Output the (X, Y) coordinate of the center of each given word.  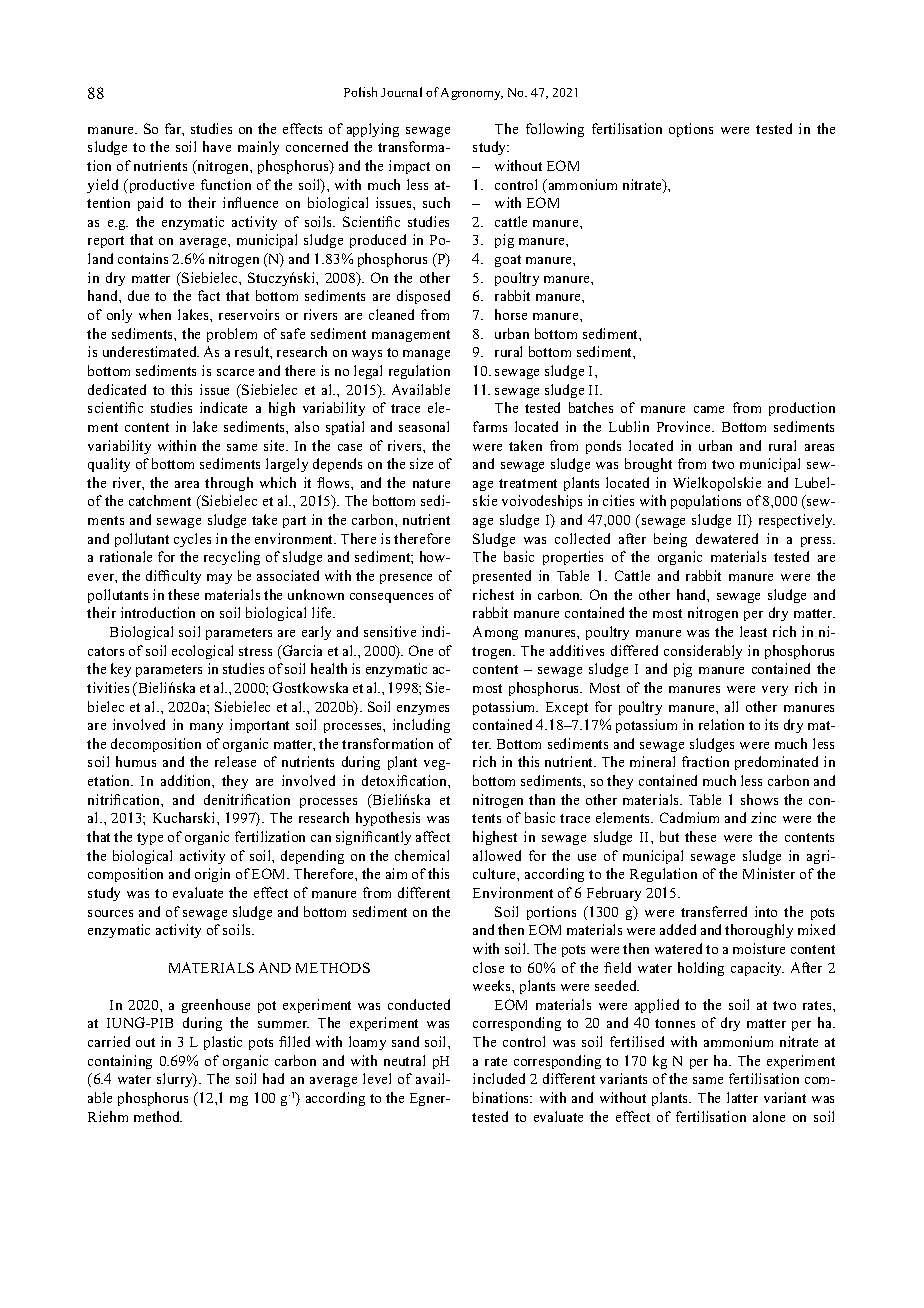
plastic (223, 1043)
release (235, 761)
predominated (776, 763)
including (421, 726)
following (555, 130)
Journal (401, 92)
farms (490, 426)
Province (685, 426)
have (217, 146)
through (229, 484)
